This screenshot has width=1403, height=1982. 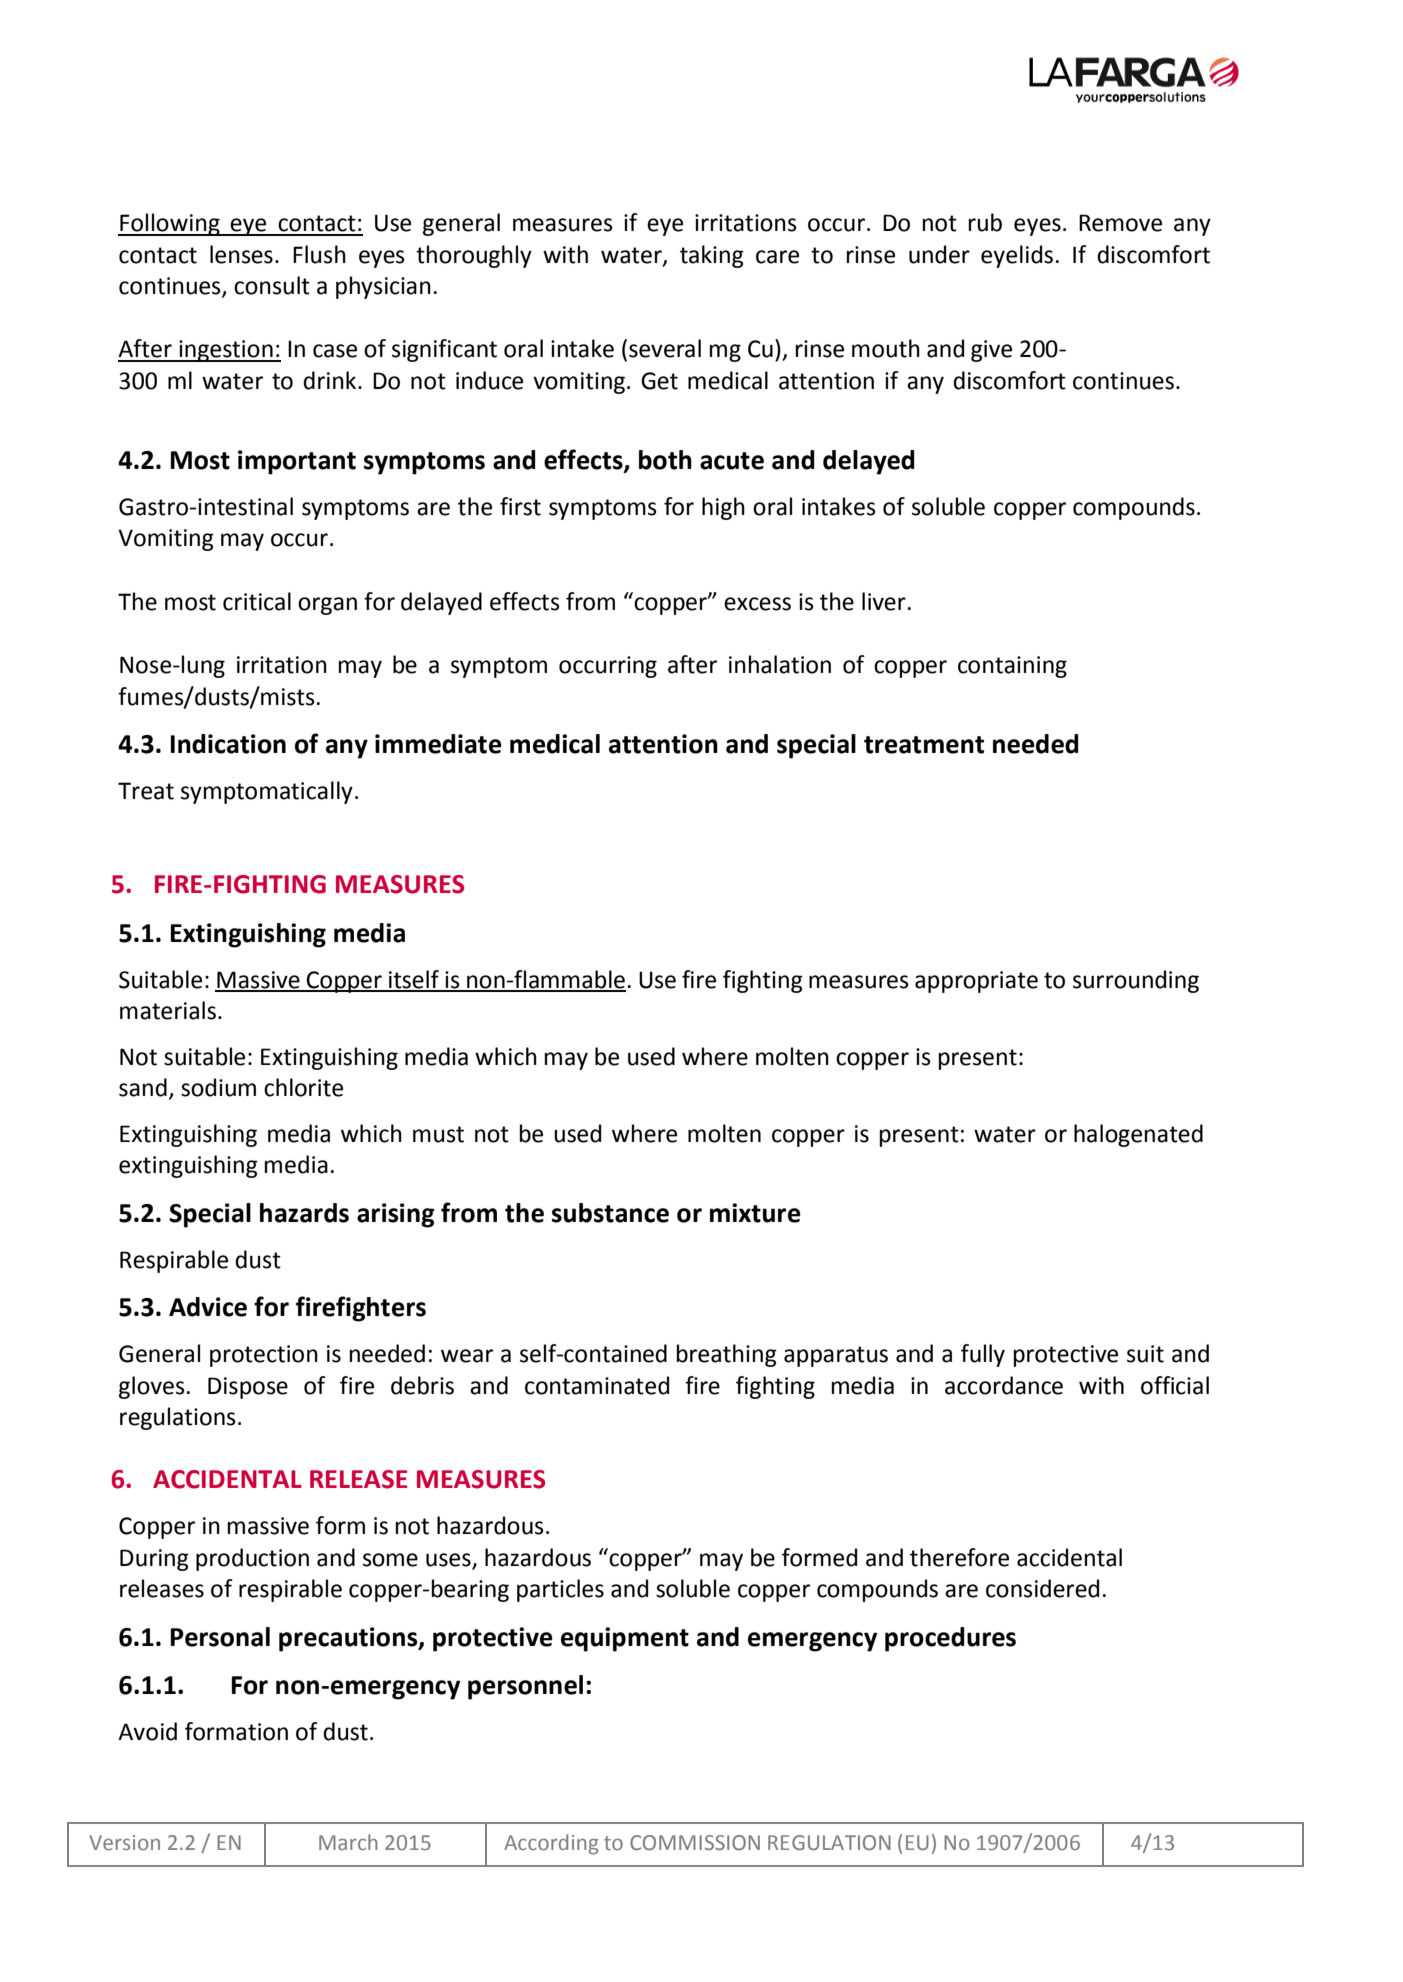 I want to click on lenses, so click(x=241, y=254).
